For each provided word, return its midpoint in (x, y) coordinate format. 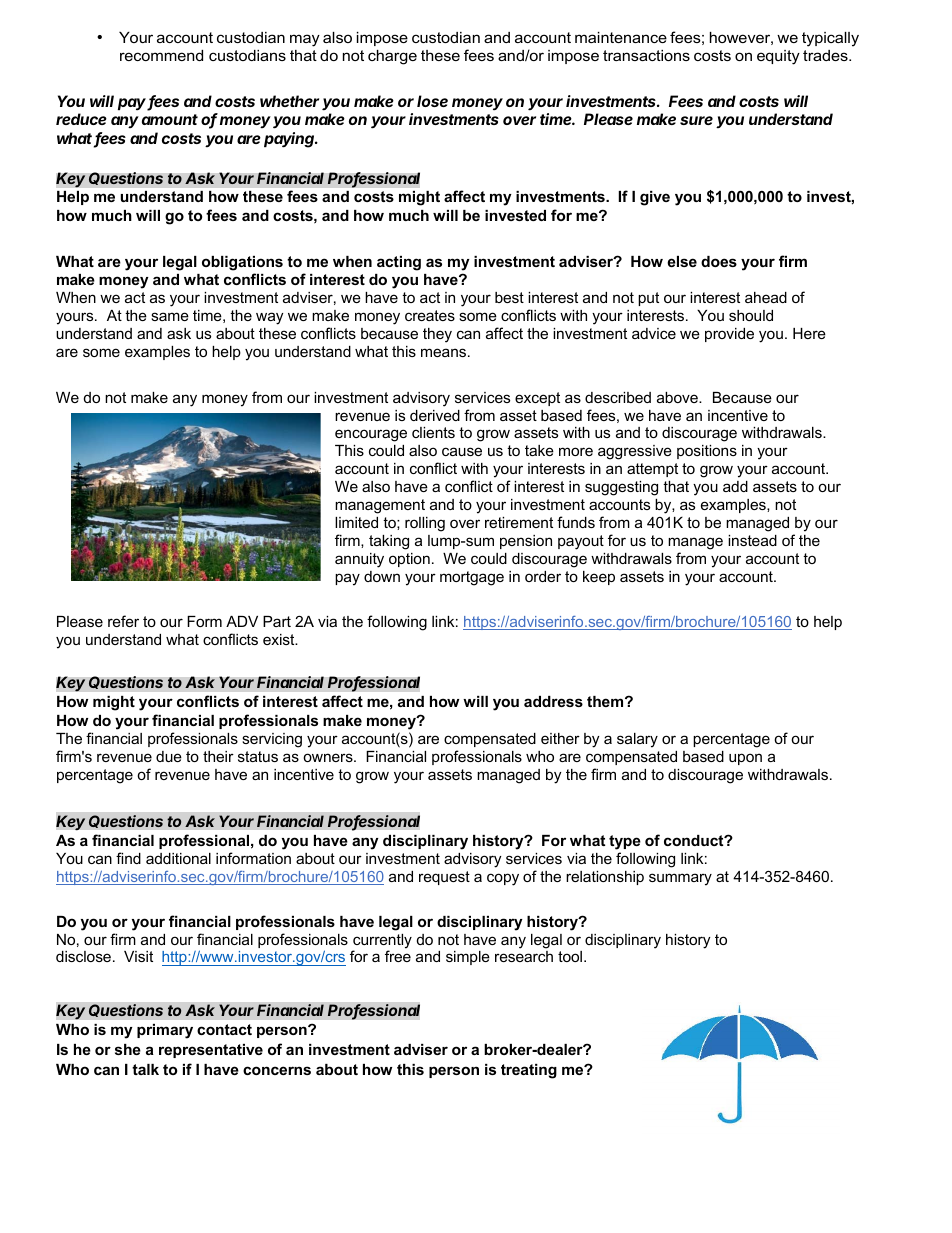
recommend (161, 55)
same (170, 316)
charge (392, 57)
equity (778, 57)
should (751, 315)
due (169, 756)
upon (745, 759)
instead (752, 540)
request (444, 878)
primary (165, 1031)
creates (430, 315)
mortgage (472, 578)
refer (123, 621)
